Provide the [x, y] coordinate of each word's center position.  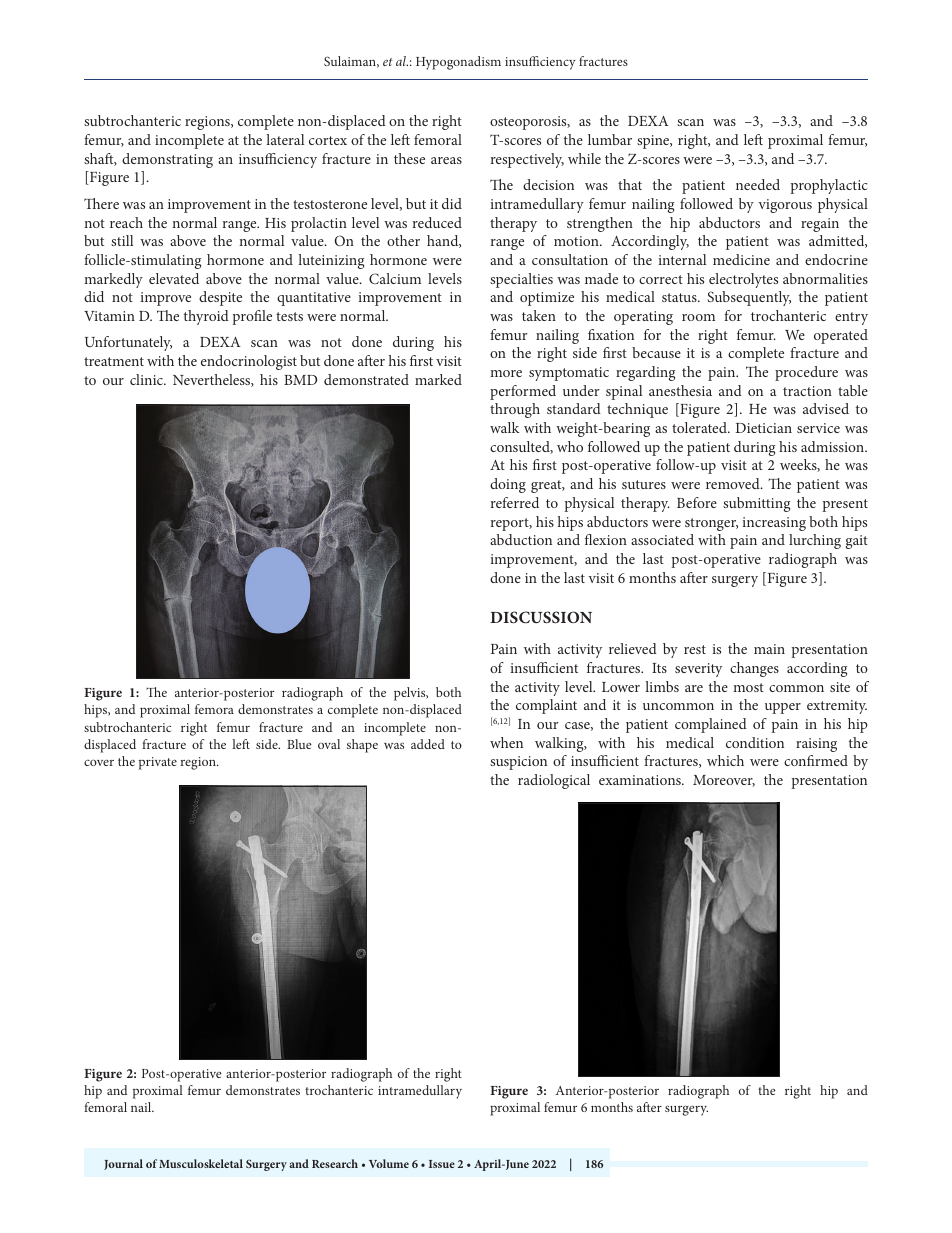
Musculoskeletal [201, 1163]
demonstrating [167, 160]
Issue [442, 1164]
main [769, 649]
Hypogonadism [458, 63]
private [158, 763]
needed [758, 184]
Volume [389, 1163]
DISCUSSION [541, 617]
